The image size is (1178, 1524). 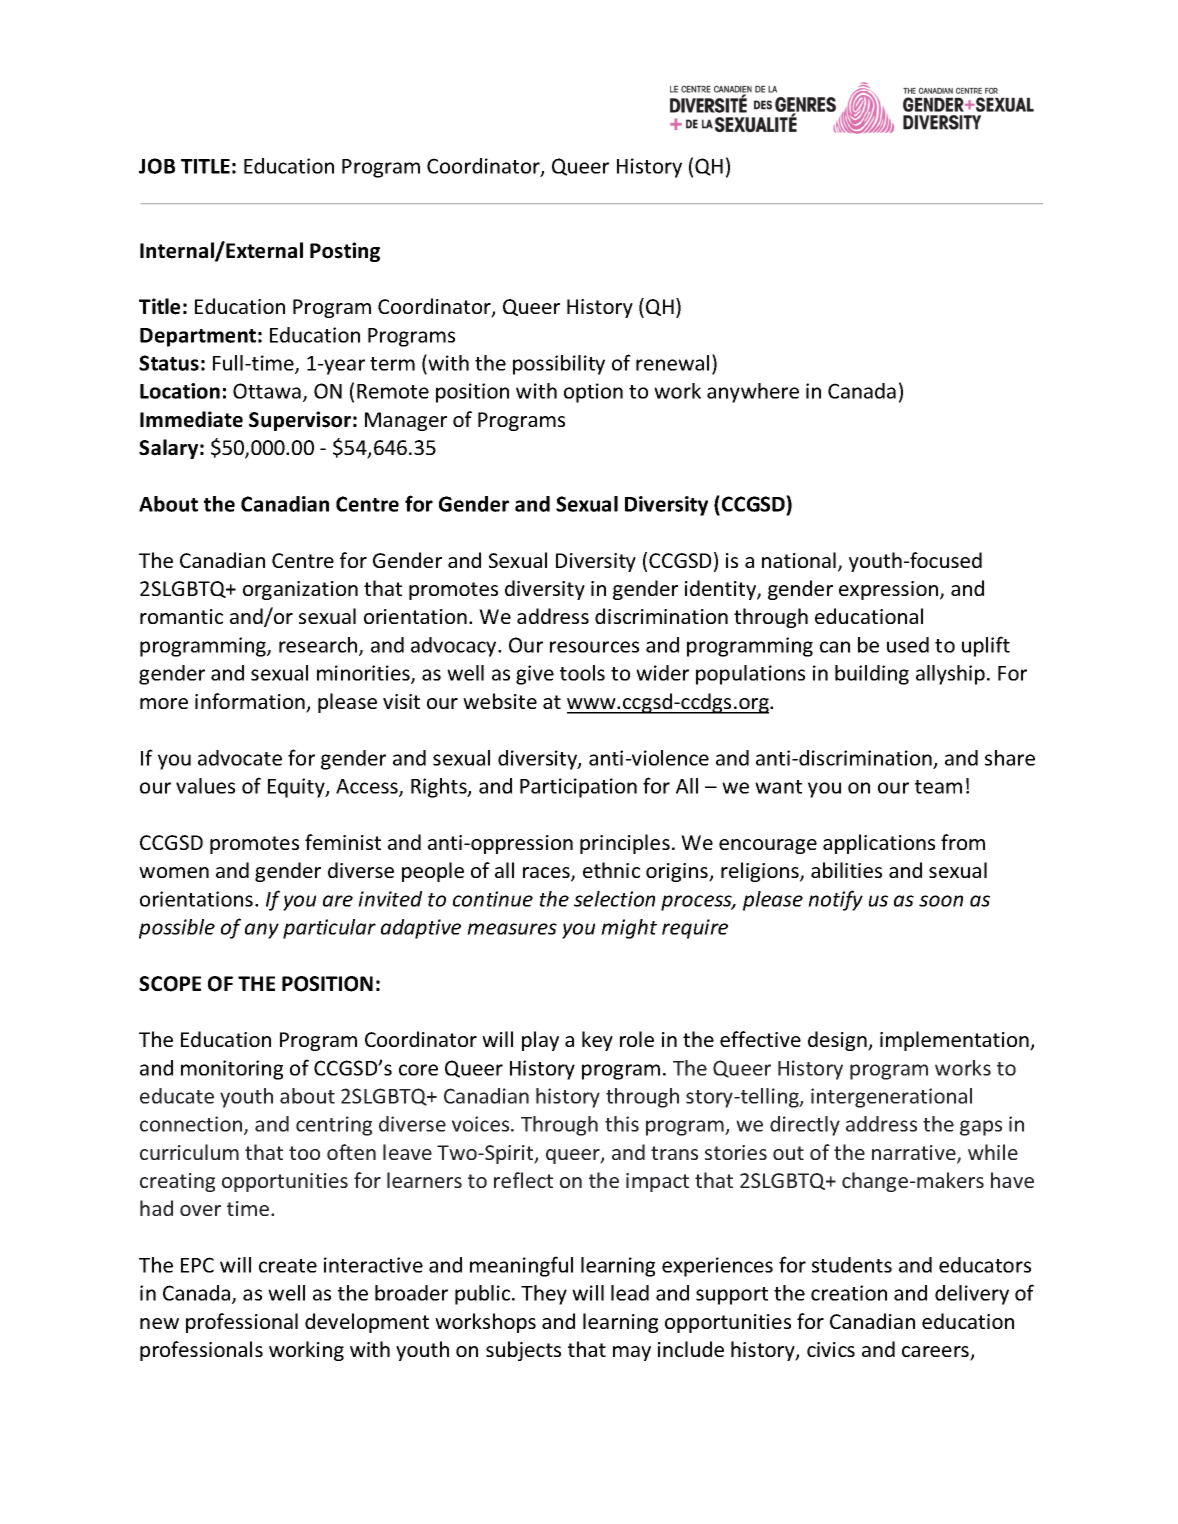 I want to click on organization, so click(x=300, y=590).
